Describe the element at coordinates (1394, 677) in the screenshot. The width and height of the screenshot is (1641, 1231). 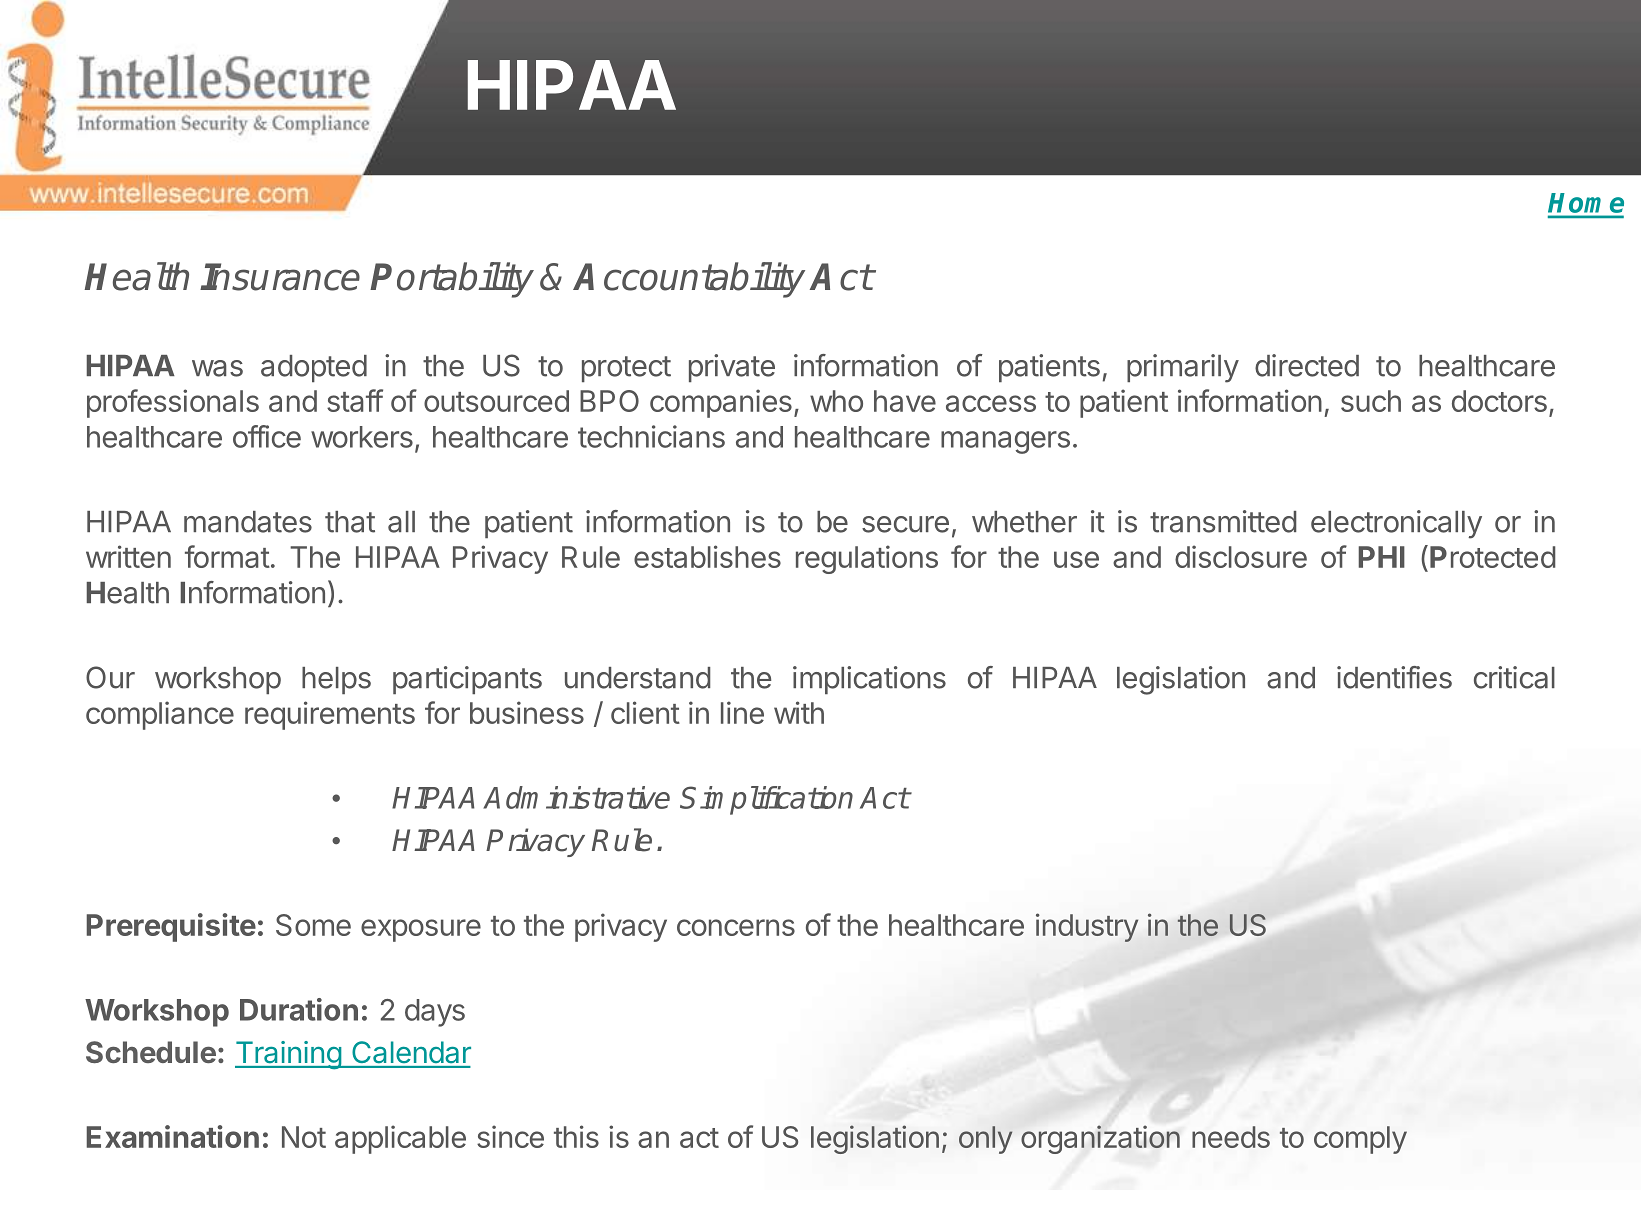
I see `identifies` at that location.
